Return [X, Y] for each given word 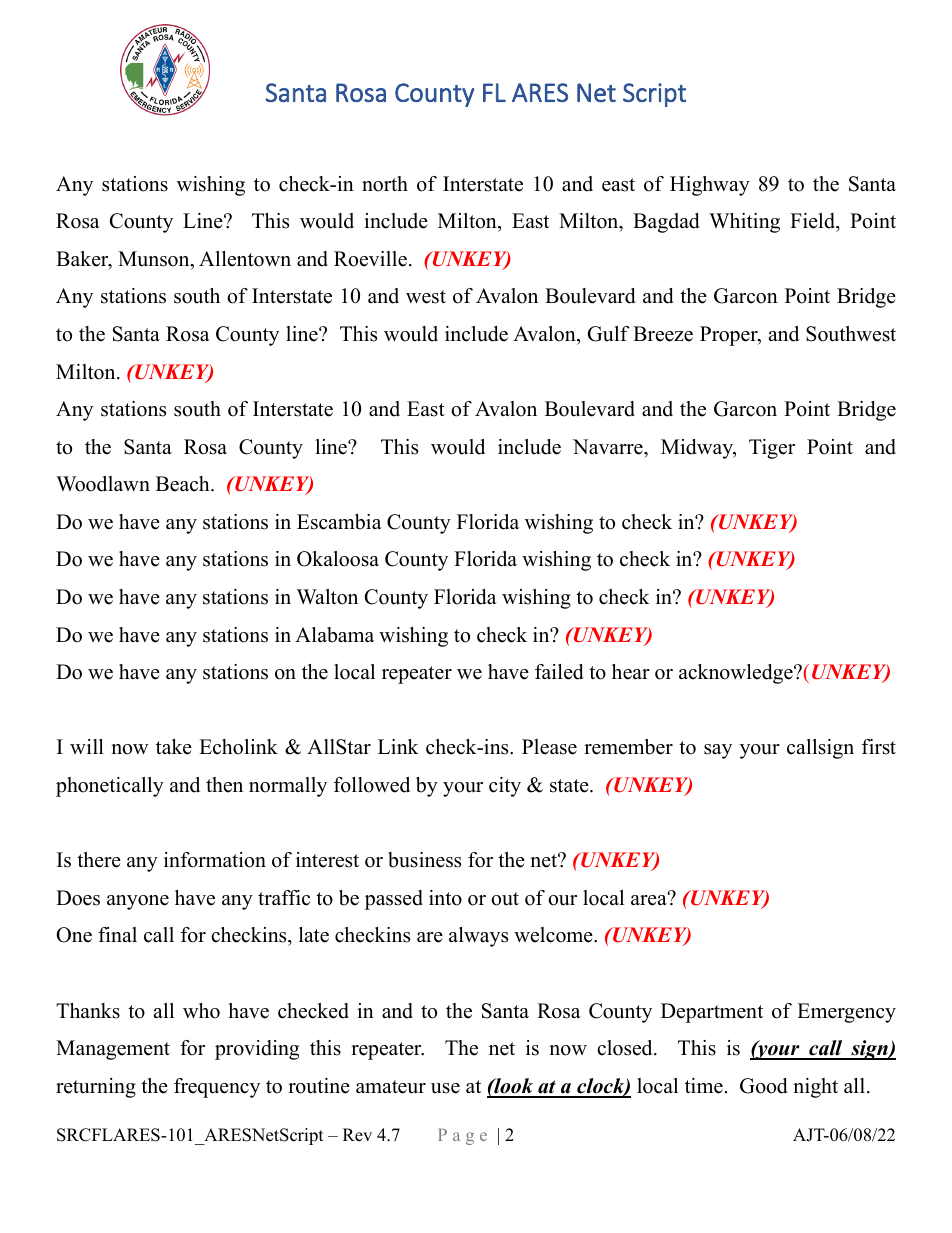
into [445, 898]
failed [559, 672]
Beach [184, 484]
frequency [217, 1088]
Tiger [772, 449]
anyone [138, 902]
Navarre [609, 447]
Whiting [744, 223]
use [445, 1088]
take [174, 747]
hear [631, 672]
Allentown [245, 259]
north [385, 184]
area [650, 899]
